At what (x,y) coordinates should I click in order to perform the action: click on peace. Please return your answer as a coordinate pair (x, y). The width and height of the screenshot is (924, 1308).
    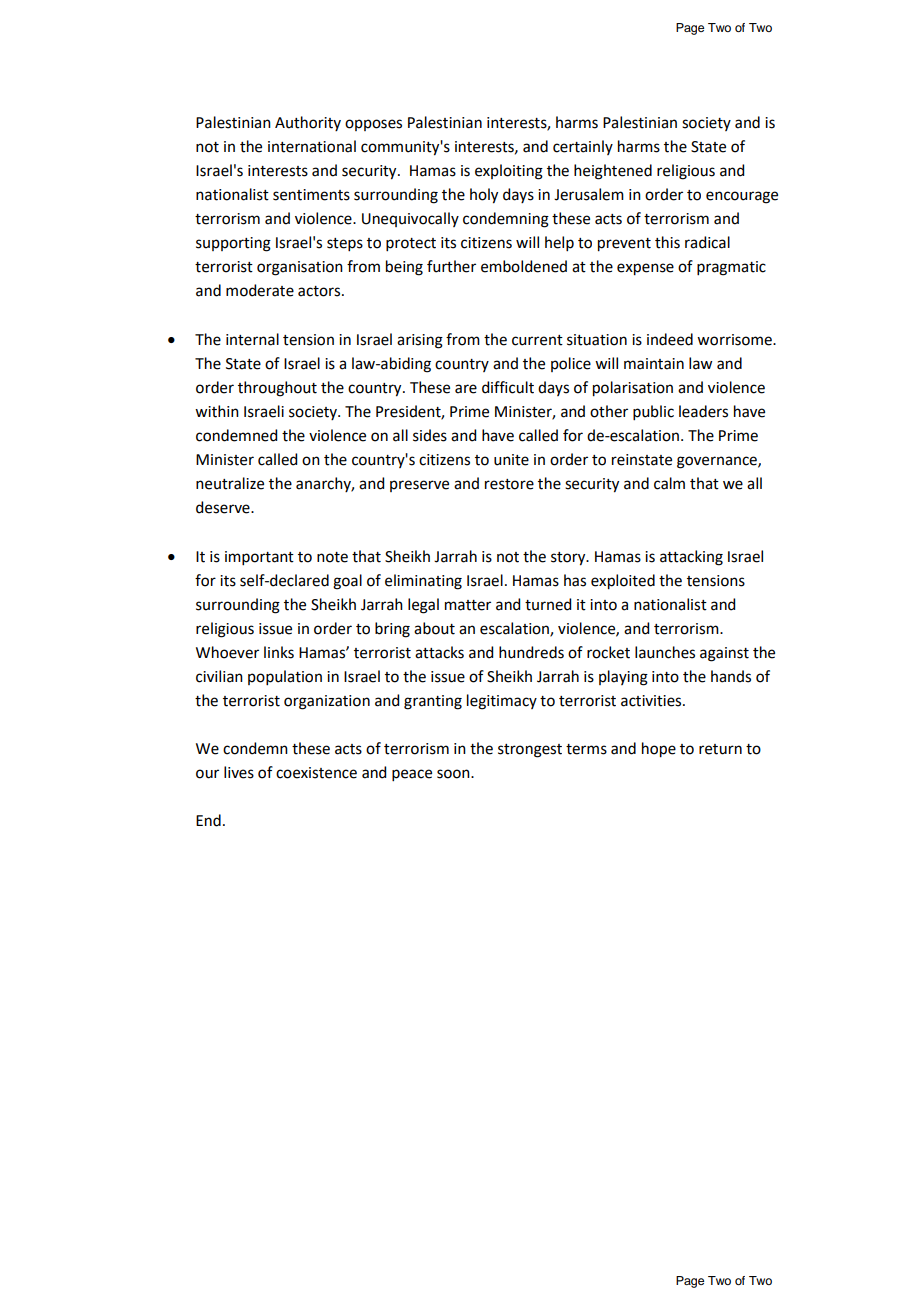
    Looking at the image, I should click on (412, 775).
